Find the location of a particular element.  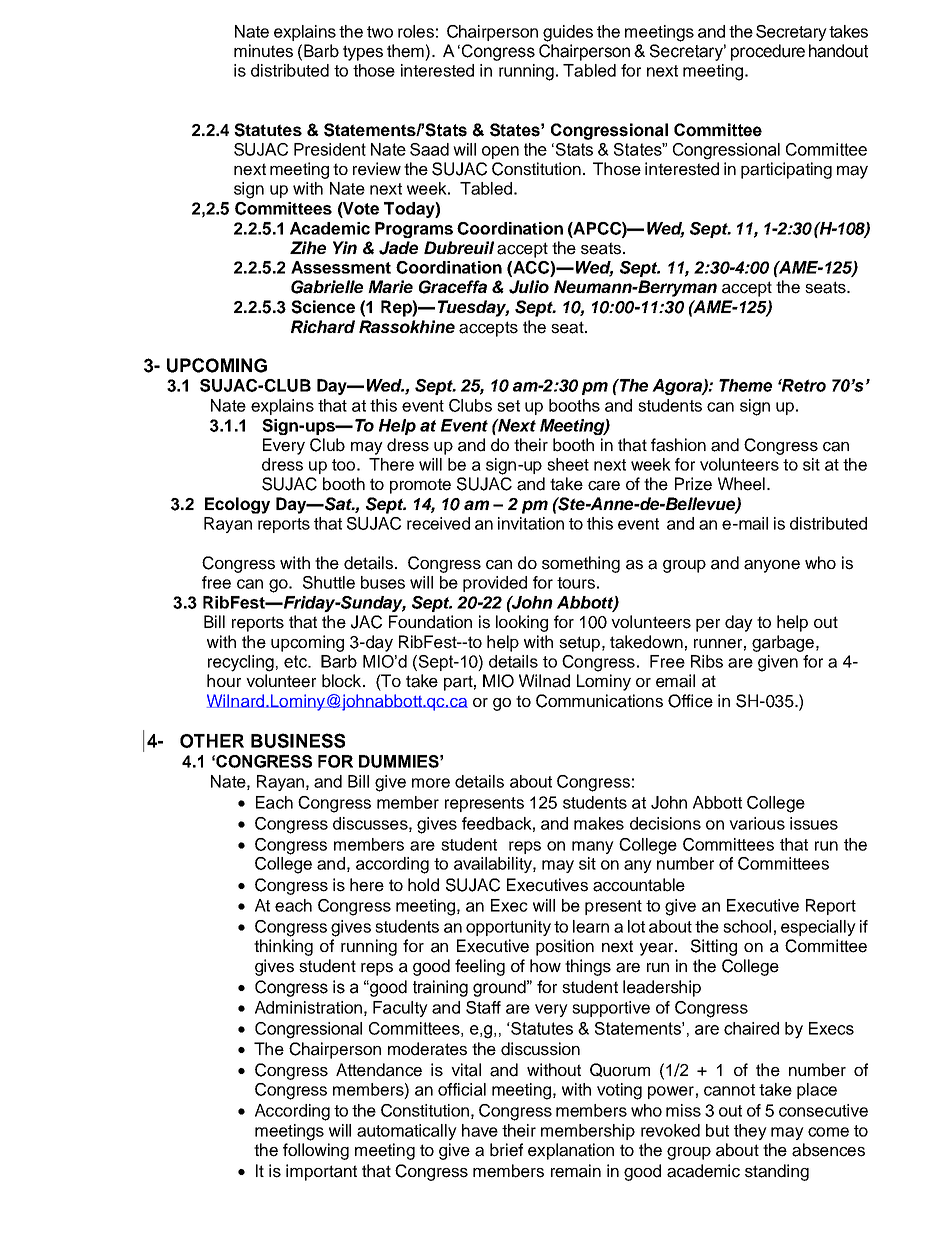

Richard is located at coordinates (323, 326).
